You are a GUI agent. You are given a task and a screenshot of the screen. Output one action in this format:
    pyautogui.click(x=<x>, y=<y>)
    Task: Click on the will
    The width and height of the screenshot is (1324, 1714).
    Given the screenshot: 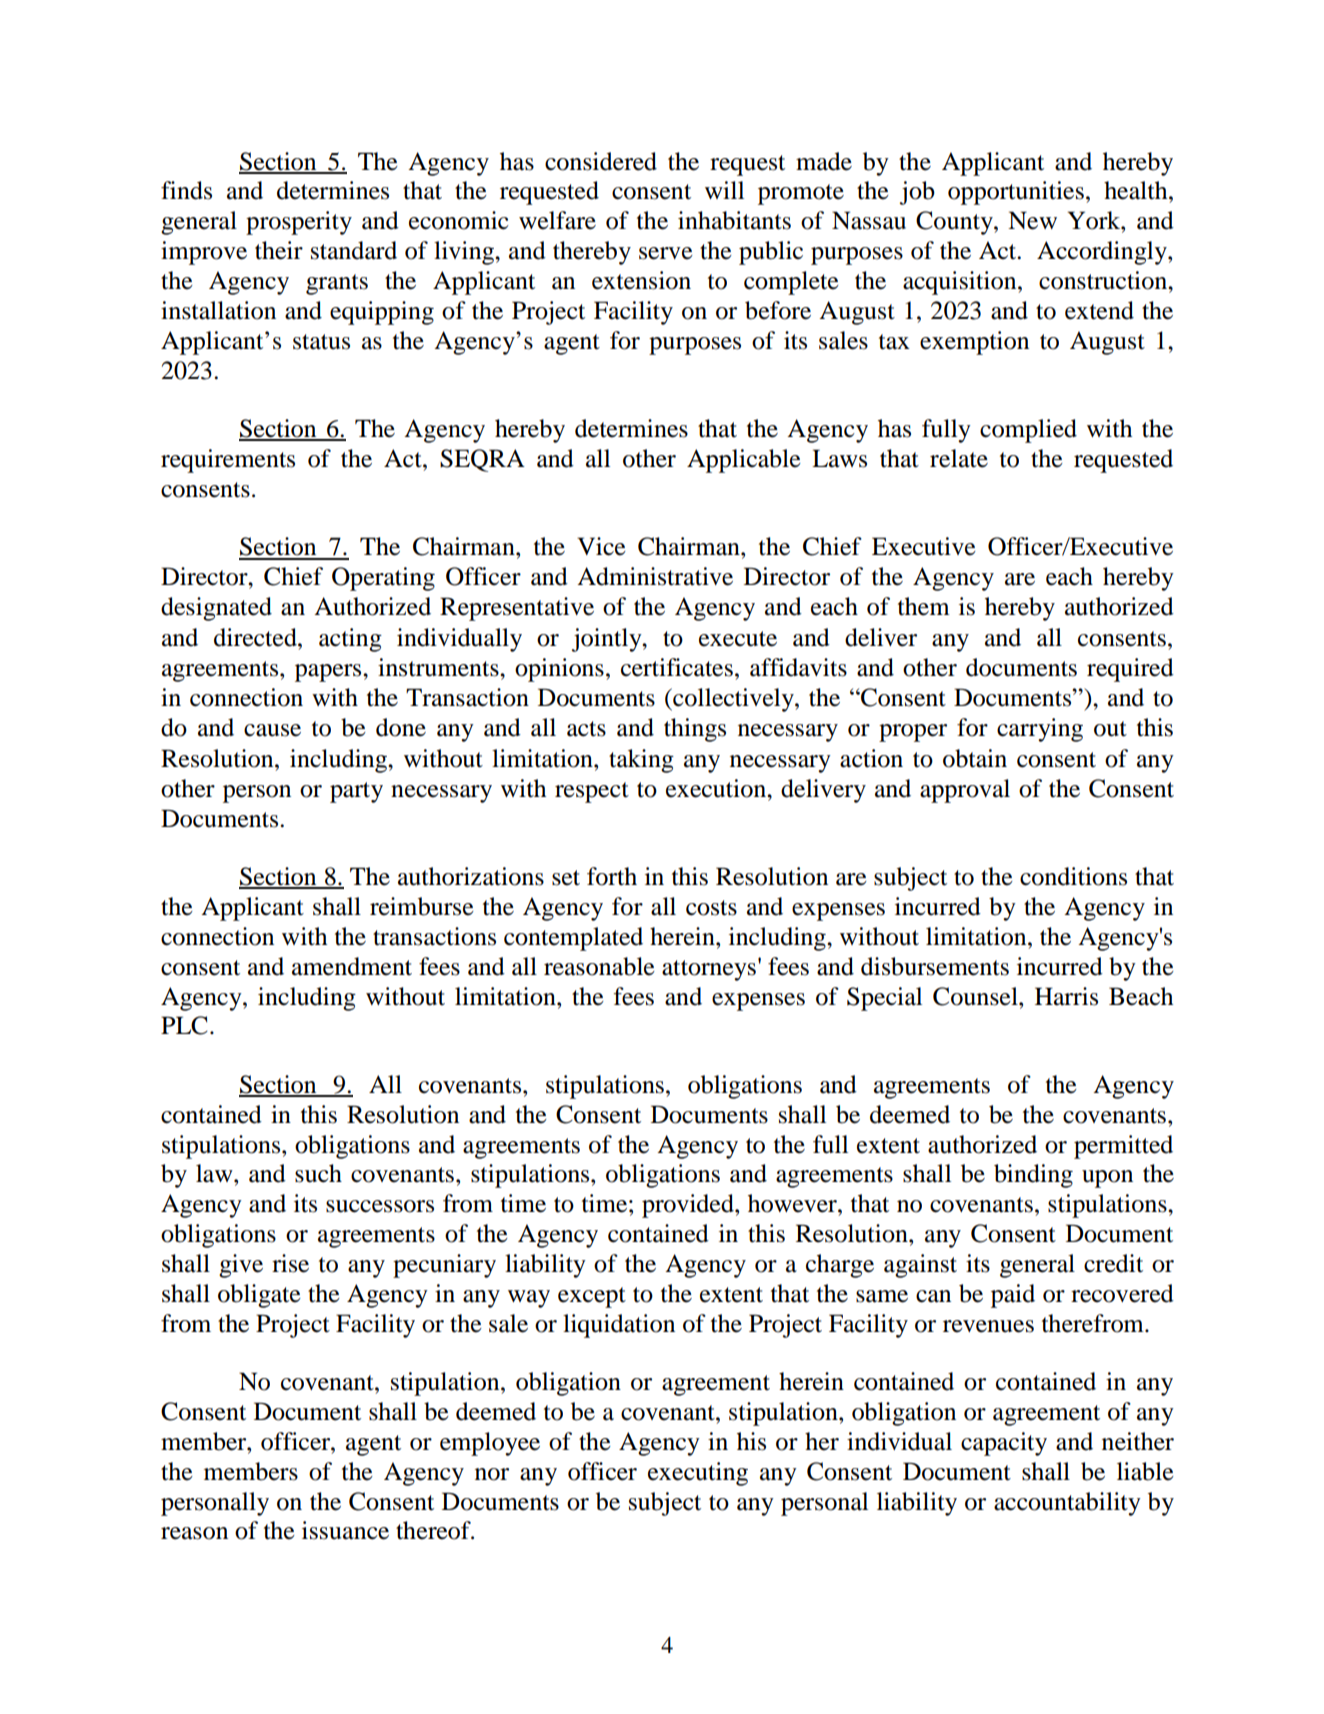 What is the action you would take?
    pyautogui.click(x=724, y=190)
